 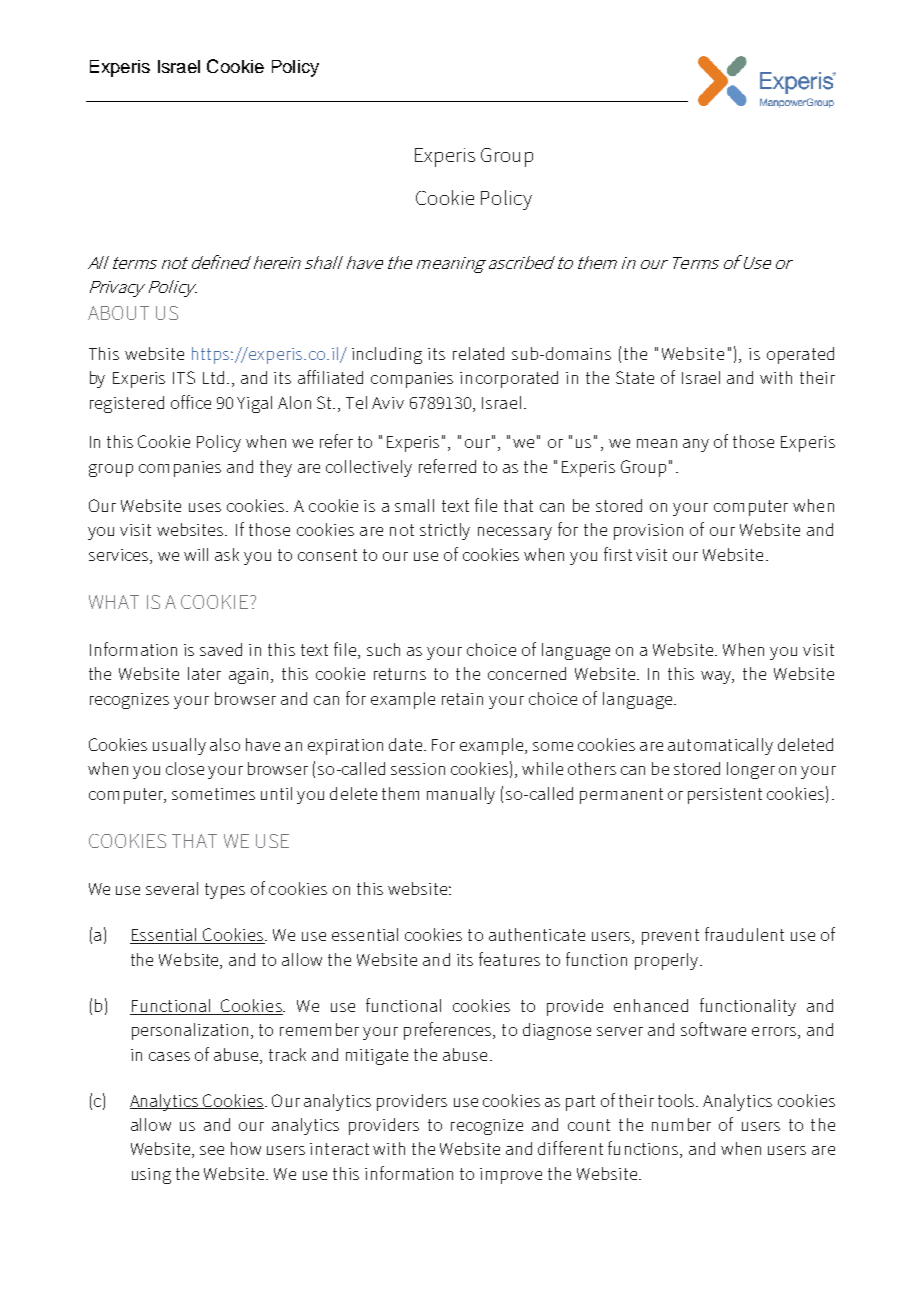 What do you see at coordinates (221, 649) in the screenshot?
I see `saved` at bounding box center [221, 649].
